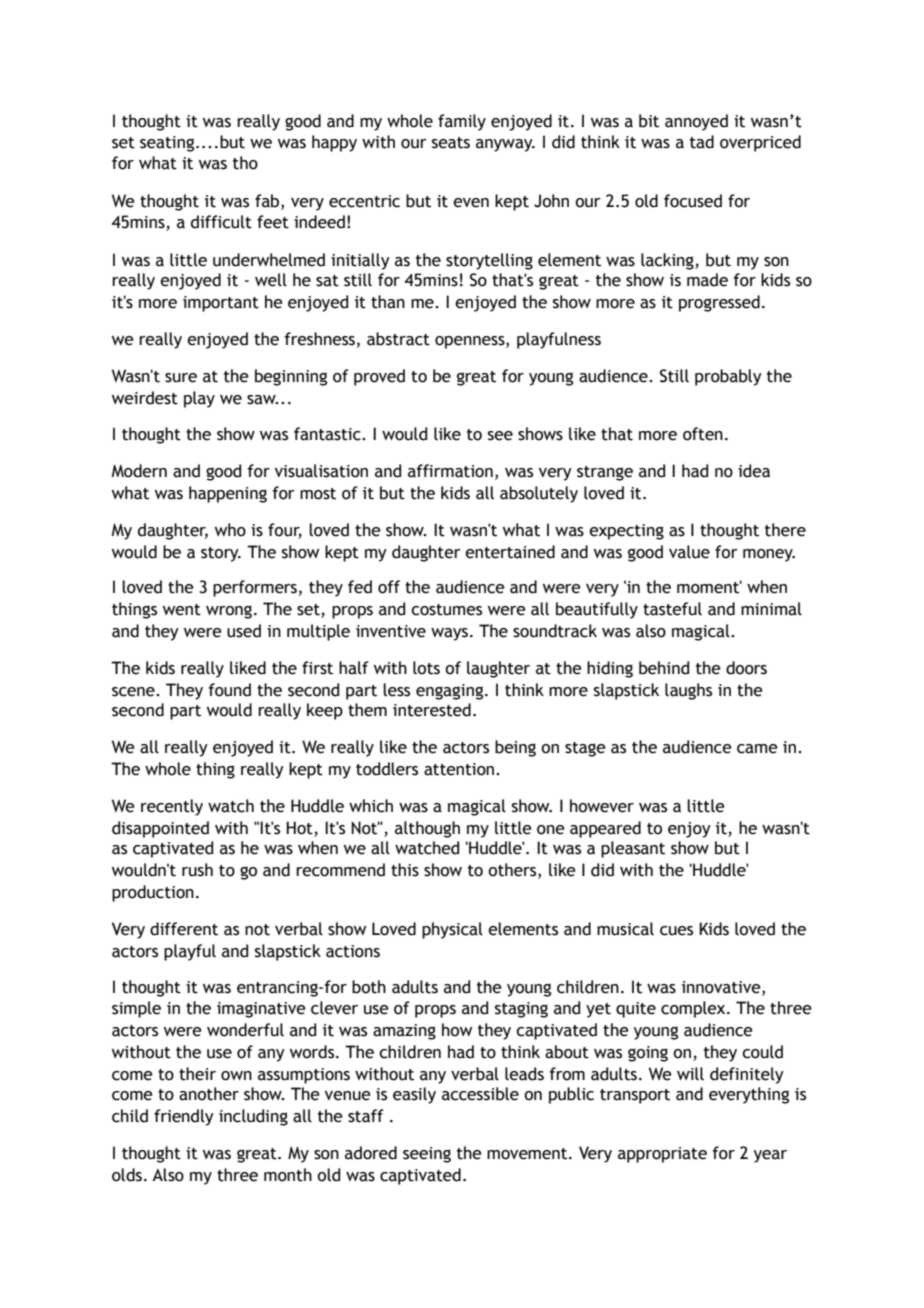  What do you see at coordinates (184, 1117) in the screenshot?
I see `friendly` at bounding box center [184, 1117].
